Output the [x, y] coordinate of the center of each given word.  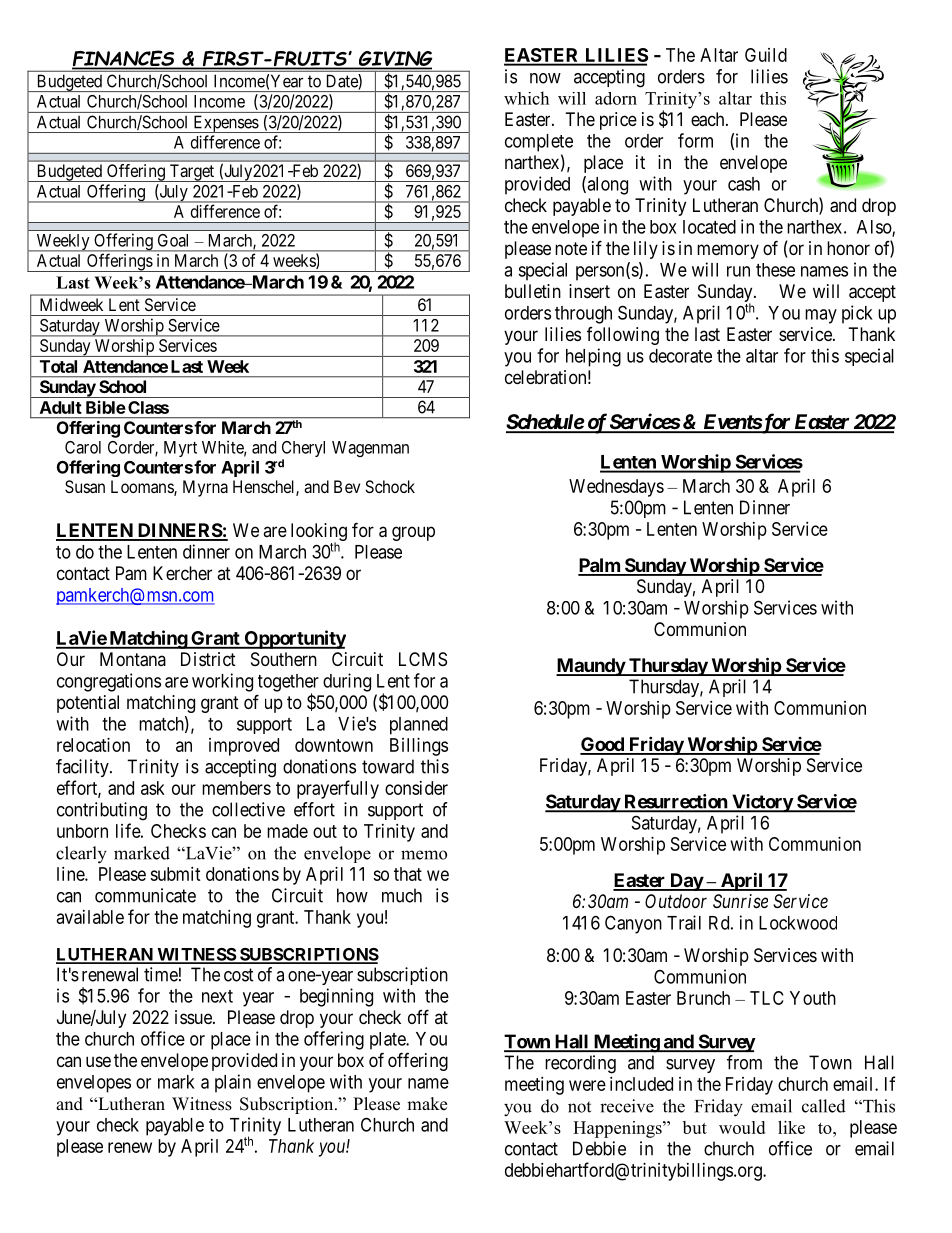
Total [58, 366]
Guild [766, 55]
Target [192, 173]
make [427, 1104]
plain [233, 1083]
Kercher [182, 573]
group [413, 533]
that [408, 874]
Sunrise [740, 901]
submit [175, 874]
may [821, 316]
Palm [600, 566]
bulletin [533, 291]
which [526, 98]
